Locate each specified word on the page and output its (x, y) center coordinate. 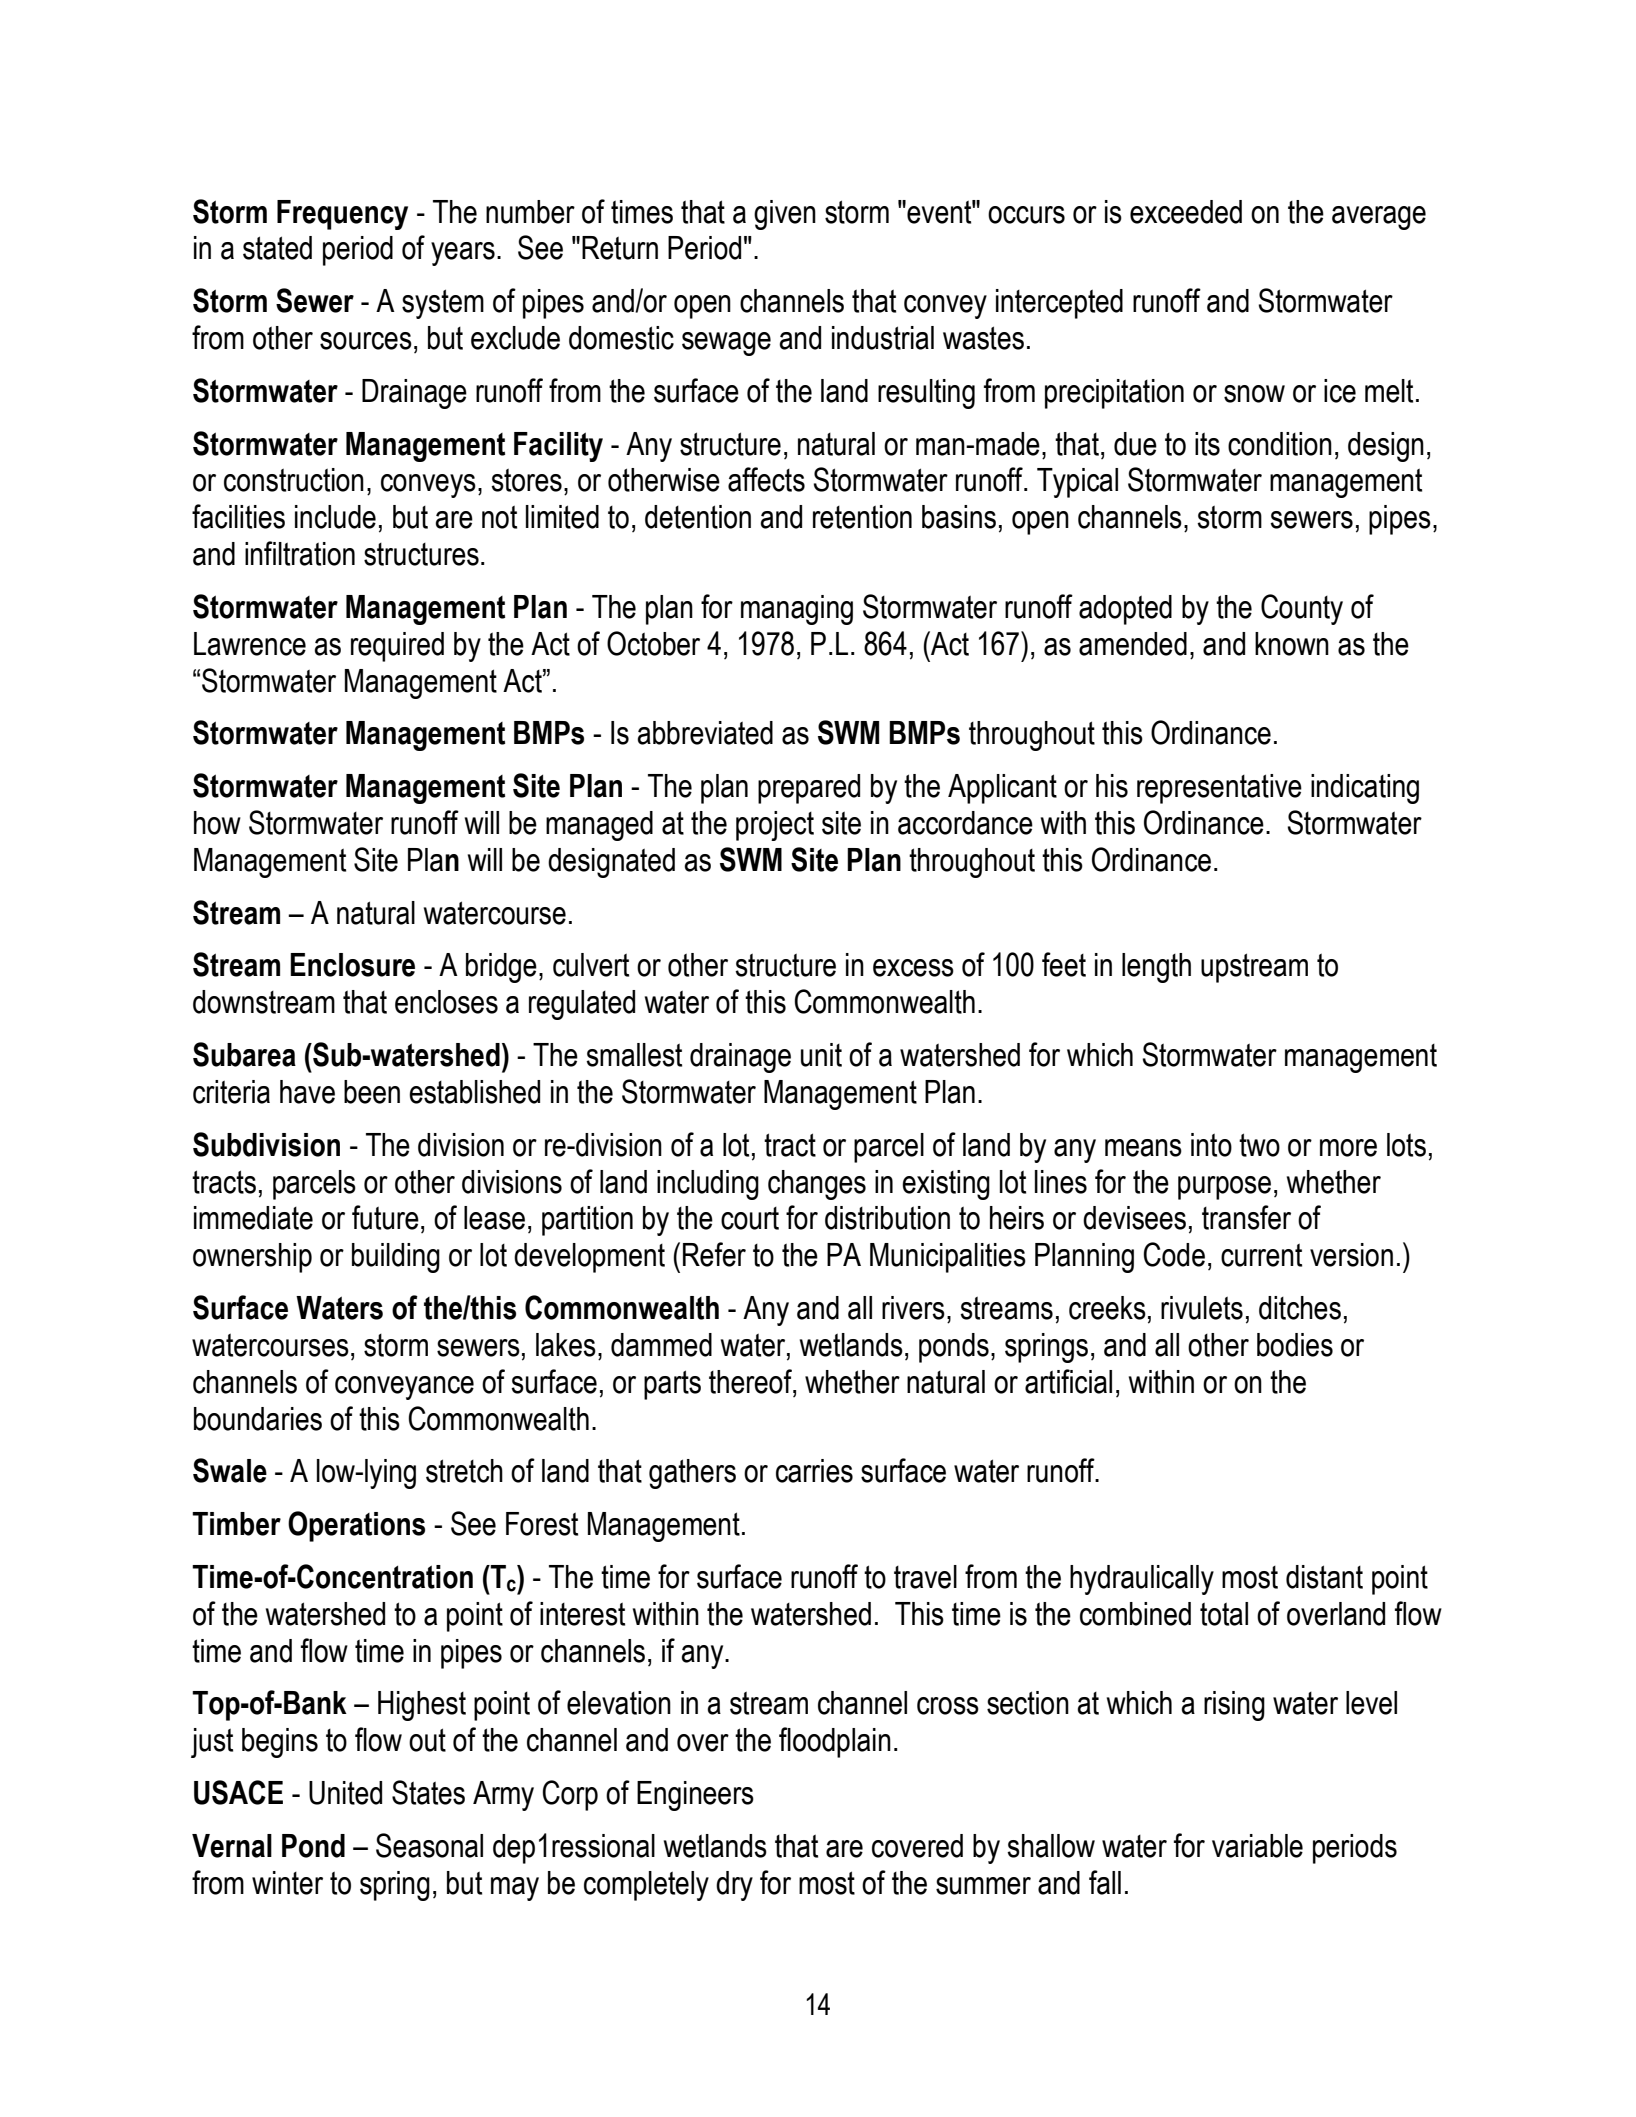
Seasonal (429, 1845)
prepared (809, 789)
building (396, 1258)
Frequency (342, 215)
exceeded (1186, 212)
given (785, 215)
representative (1219, 789)
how (217, 823)
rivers (913, 1308)
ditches (1300, 1308)
